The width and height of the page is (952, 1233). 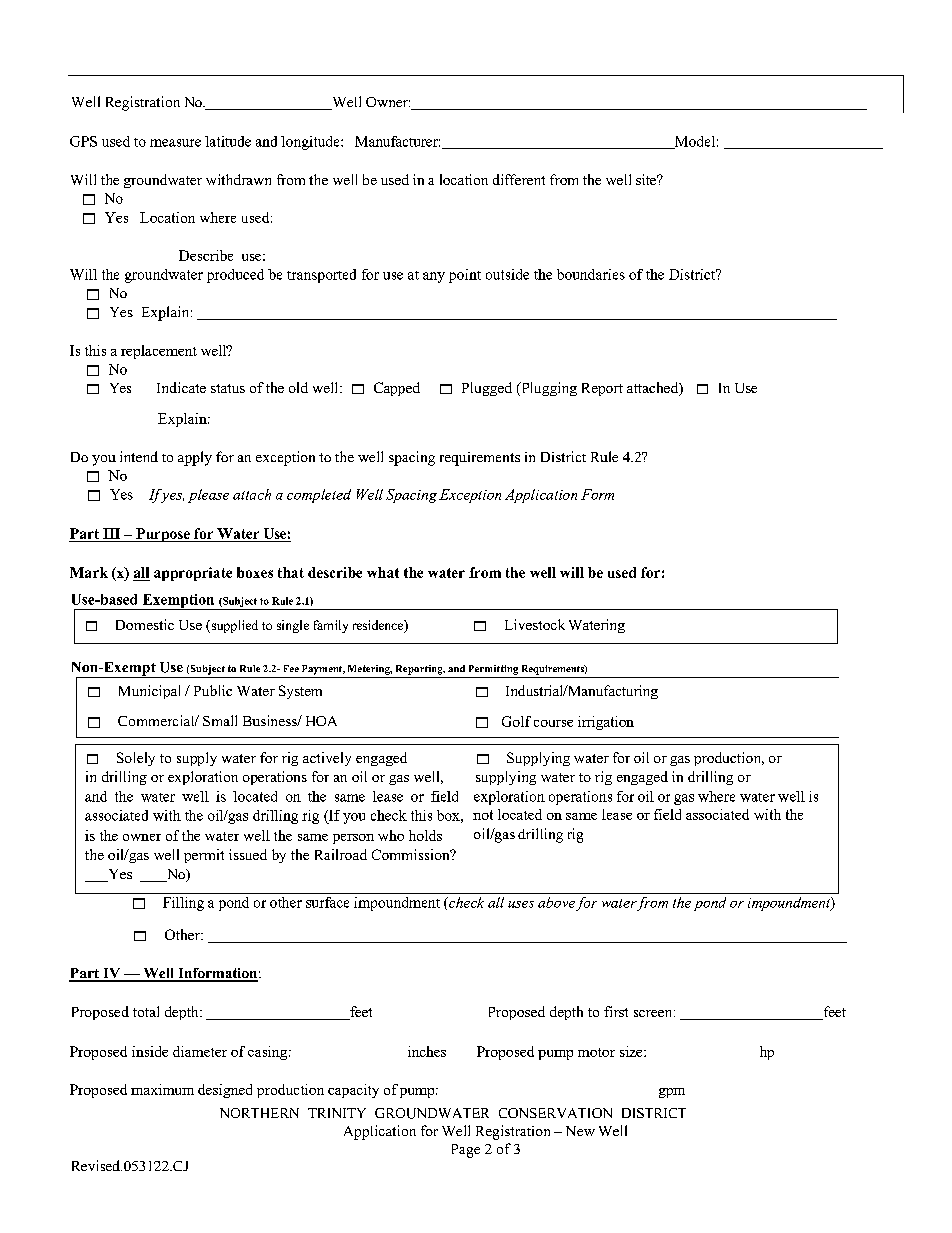 I want to click on New, so click(x=580, y=1131).
